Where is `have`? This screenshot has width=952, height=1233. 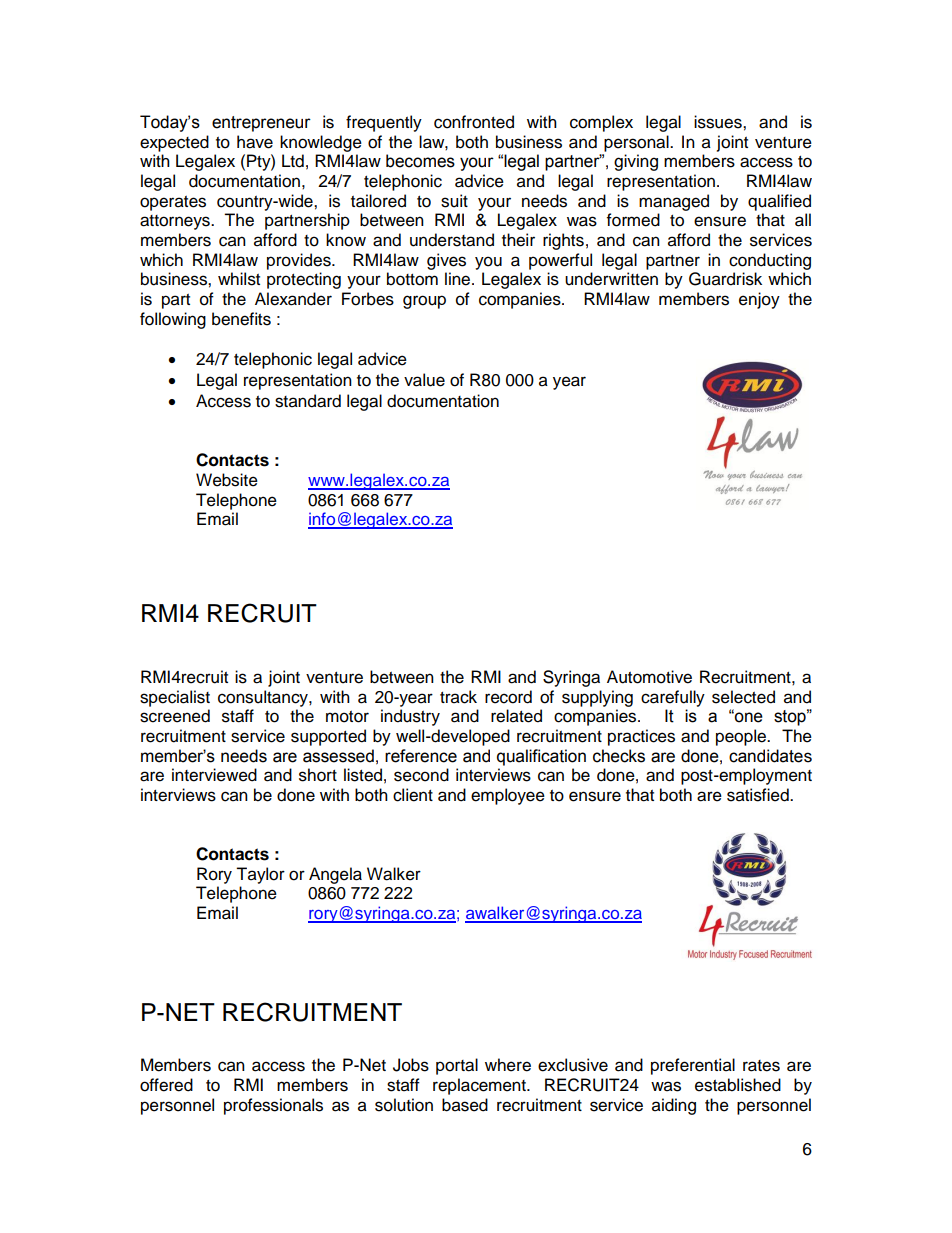 have is located at coordinates (255, 142).
